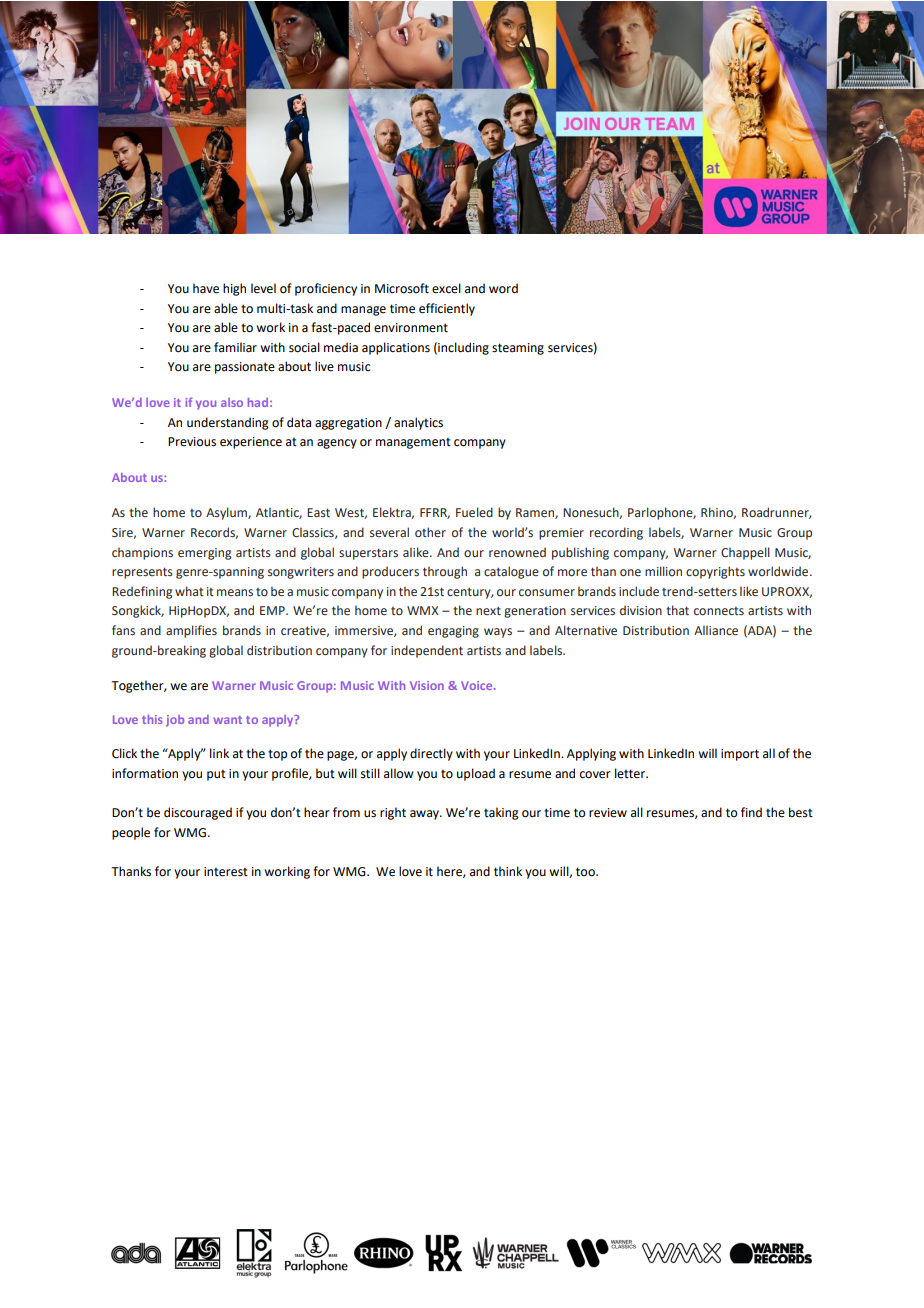 Image resolution: width=924 pixels, height=1308 pixels. Describe the element at coordinates (447, 309) in the image. I see `efficiently` at that location.
